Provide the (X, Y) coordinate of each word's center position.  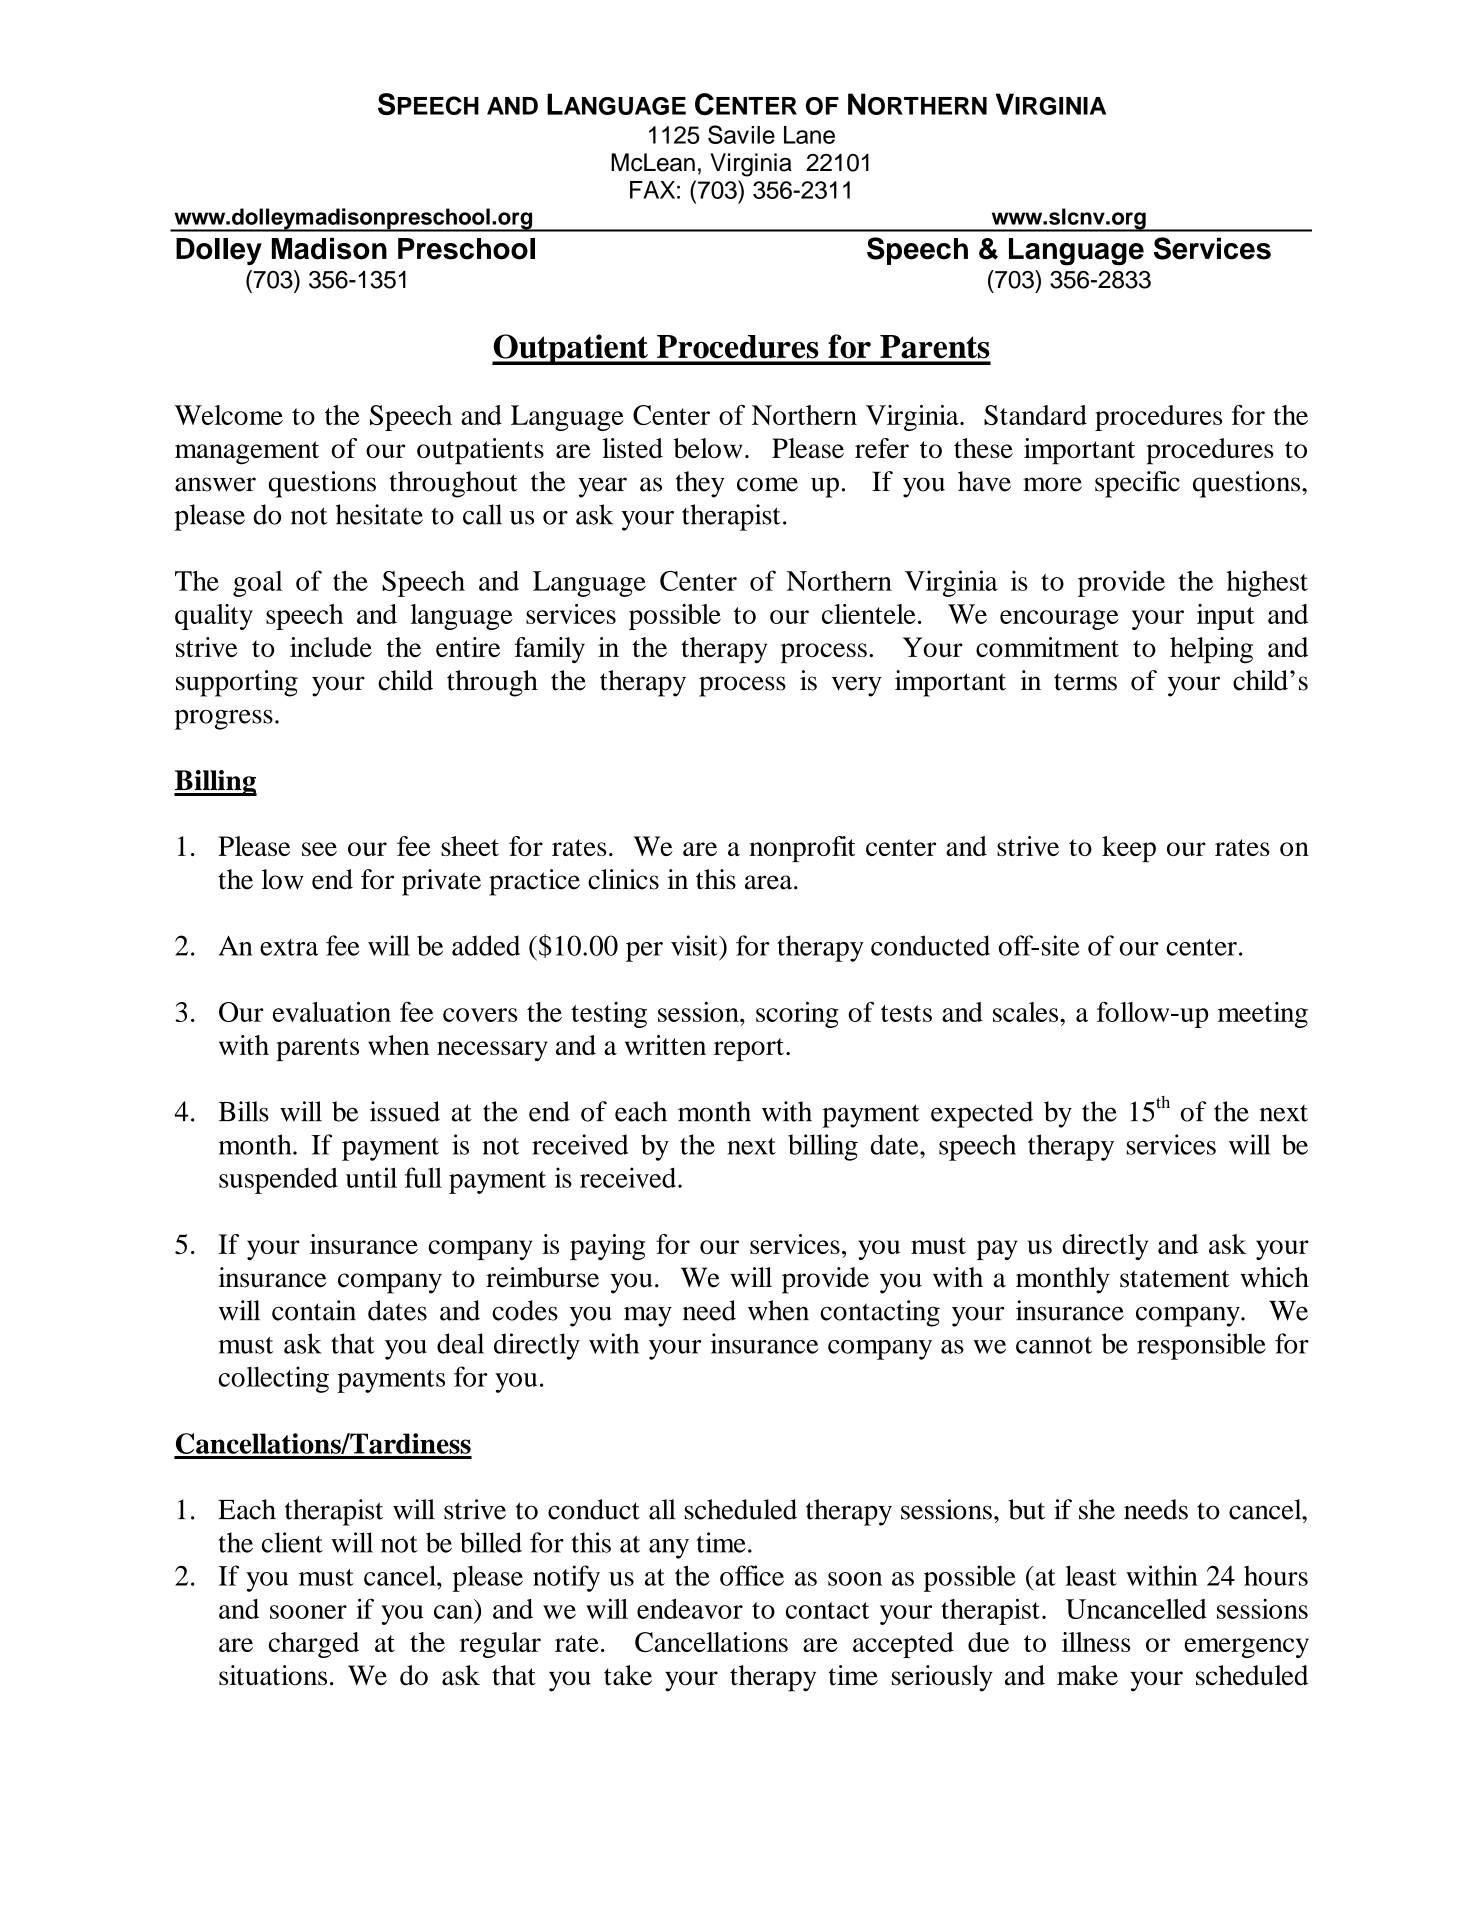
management (247, 453)
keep (1129, 849)
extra (289, 947)
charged (314, 1645)
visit (695, 945)
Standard (1035, 415)
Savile (741, 134)
